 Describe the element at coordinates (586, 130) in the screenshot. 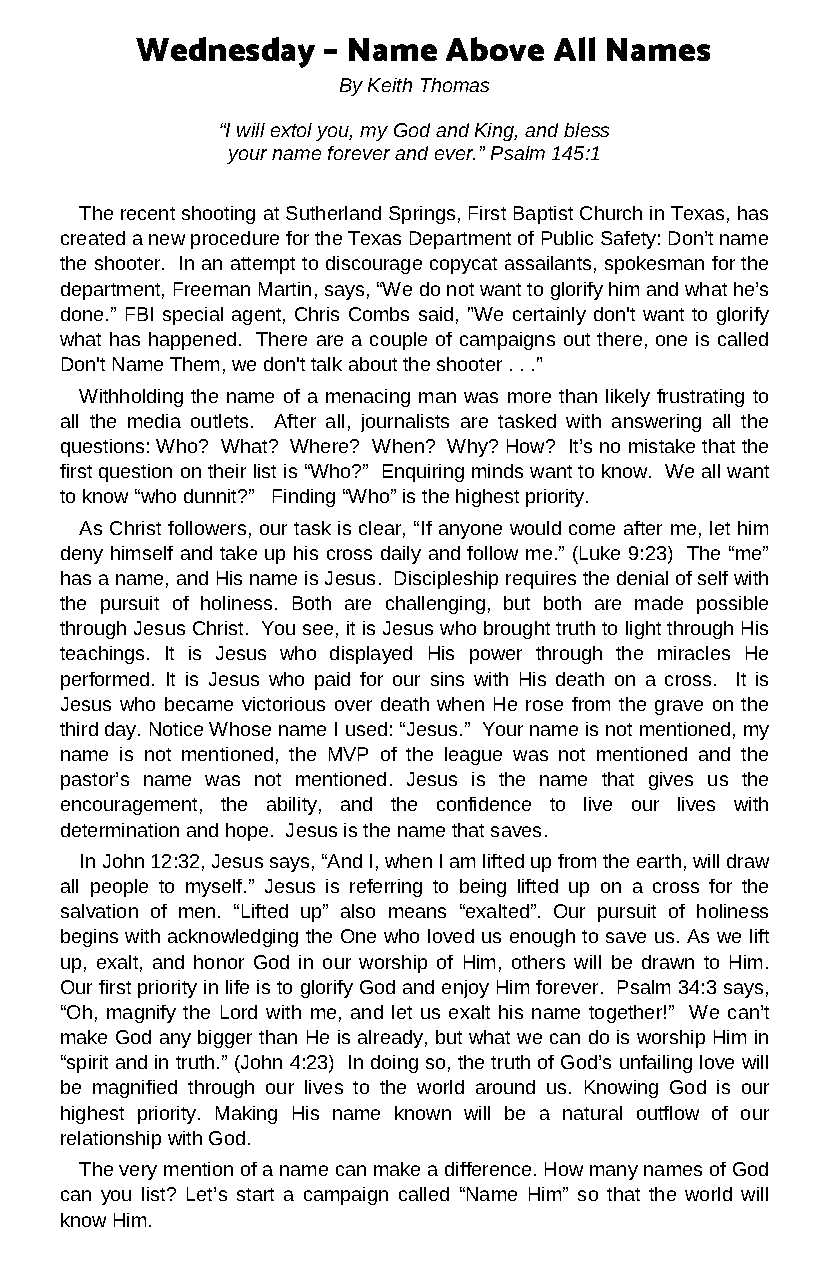

I see `bless` at that location.
